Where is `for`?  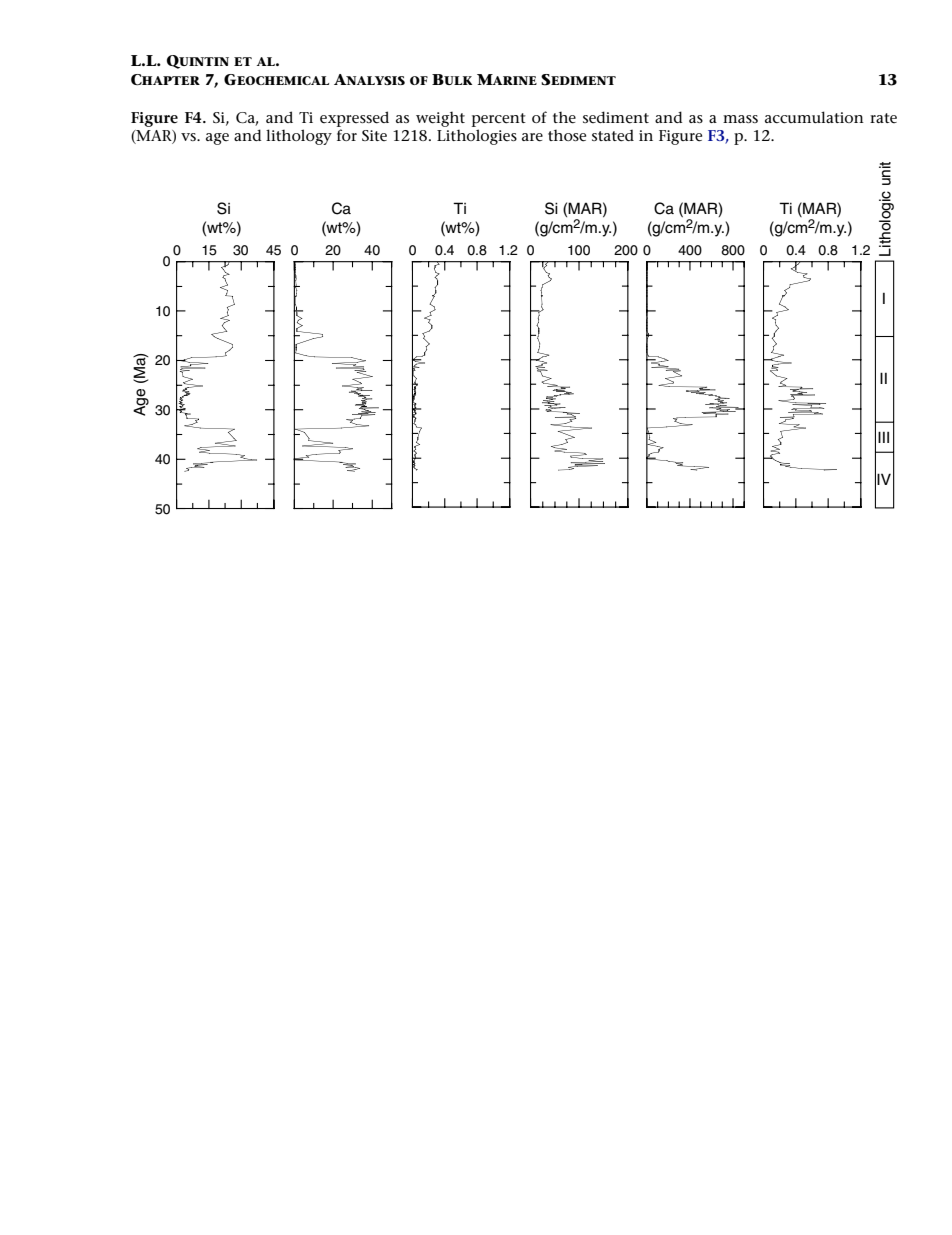
for is located at coordinates (347, 135).
